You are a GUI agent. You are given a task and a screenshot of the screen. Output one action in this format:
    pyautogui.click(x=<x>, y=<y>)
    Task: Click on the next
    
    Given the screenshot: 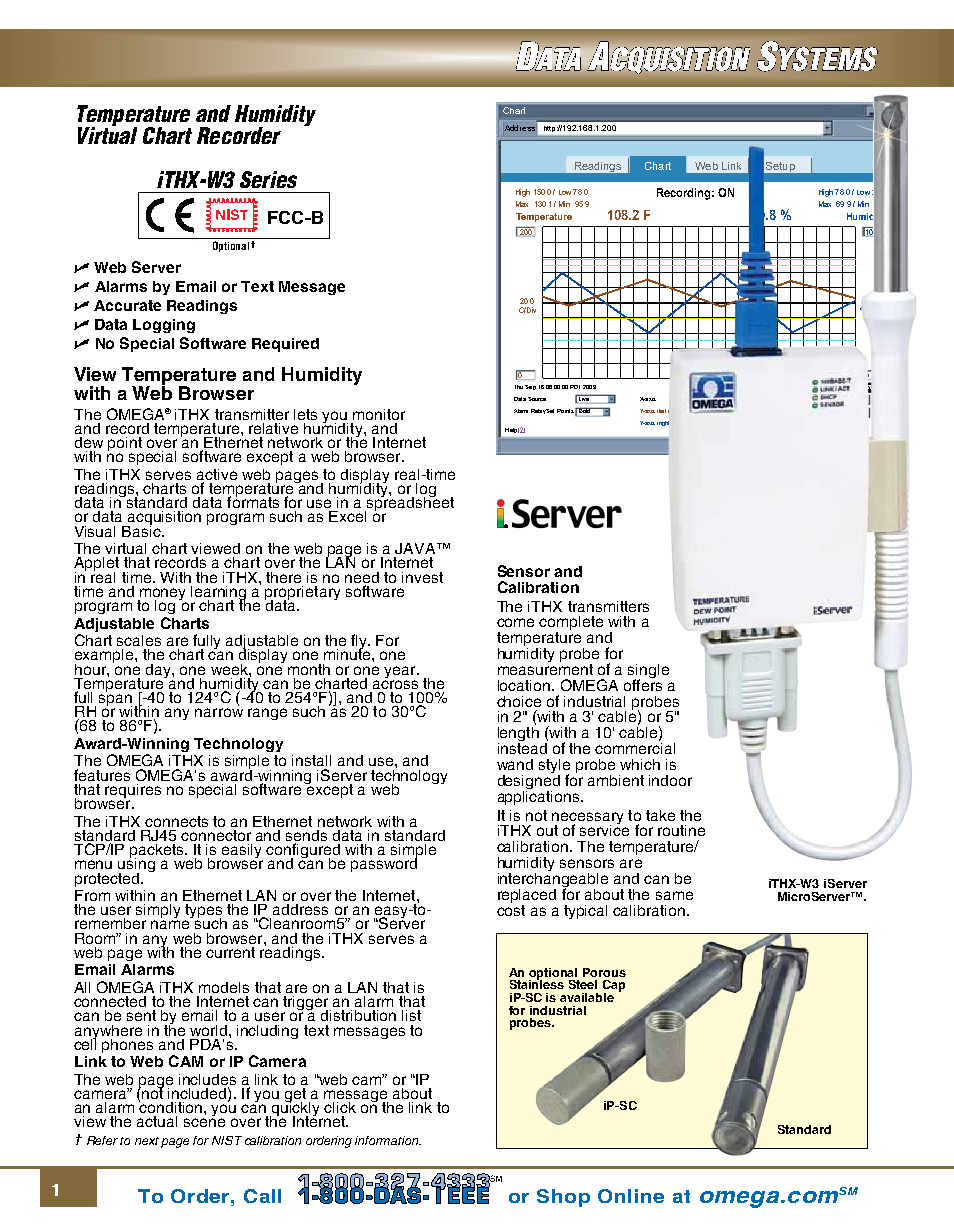 What is the action you would take?
    pyautogui.click(x=147, y=1141)
